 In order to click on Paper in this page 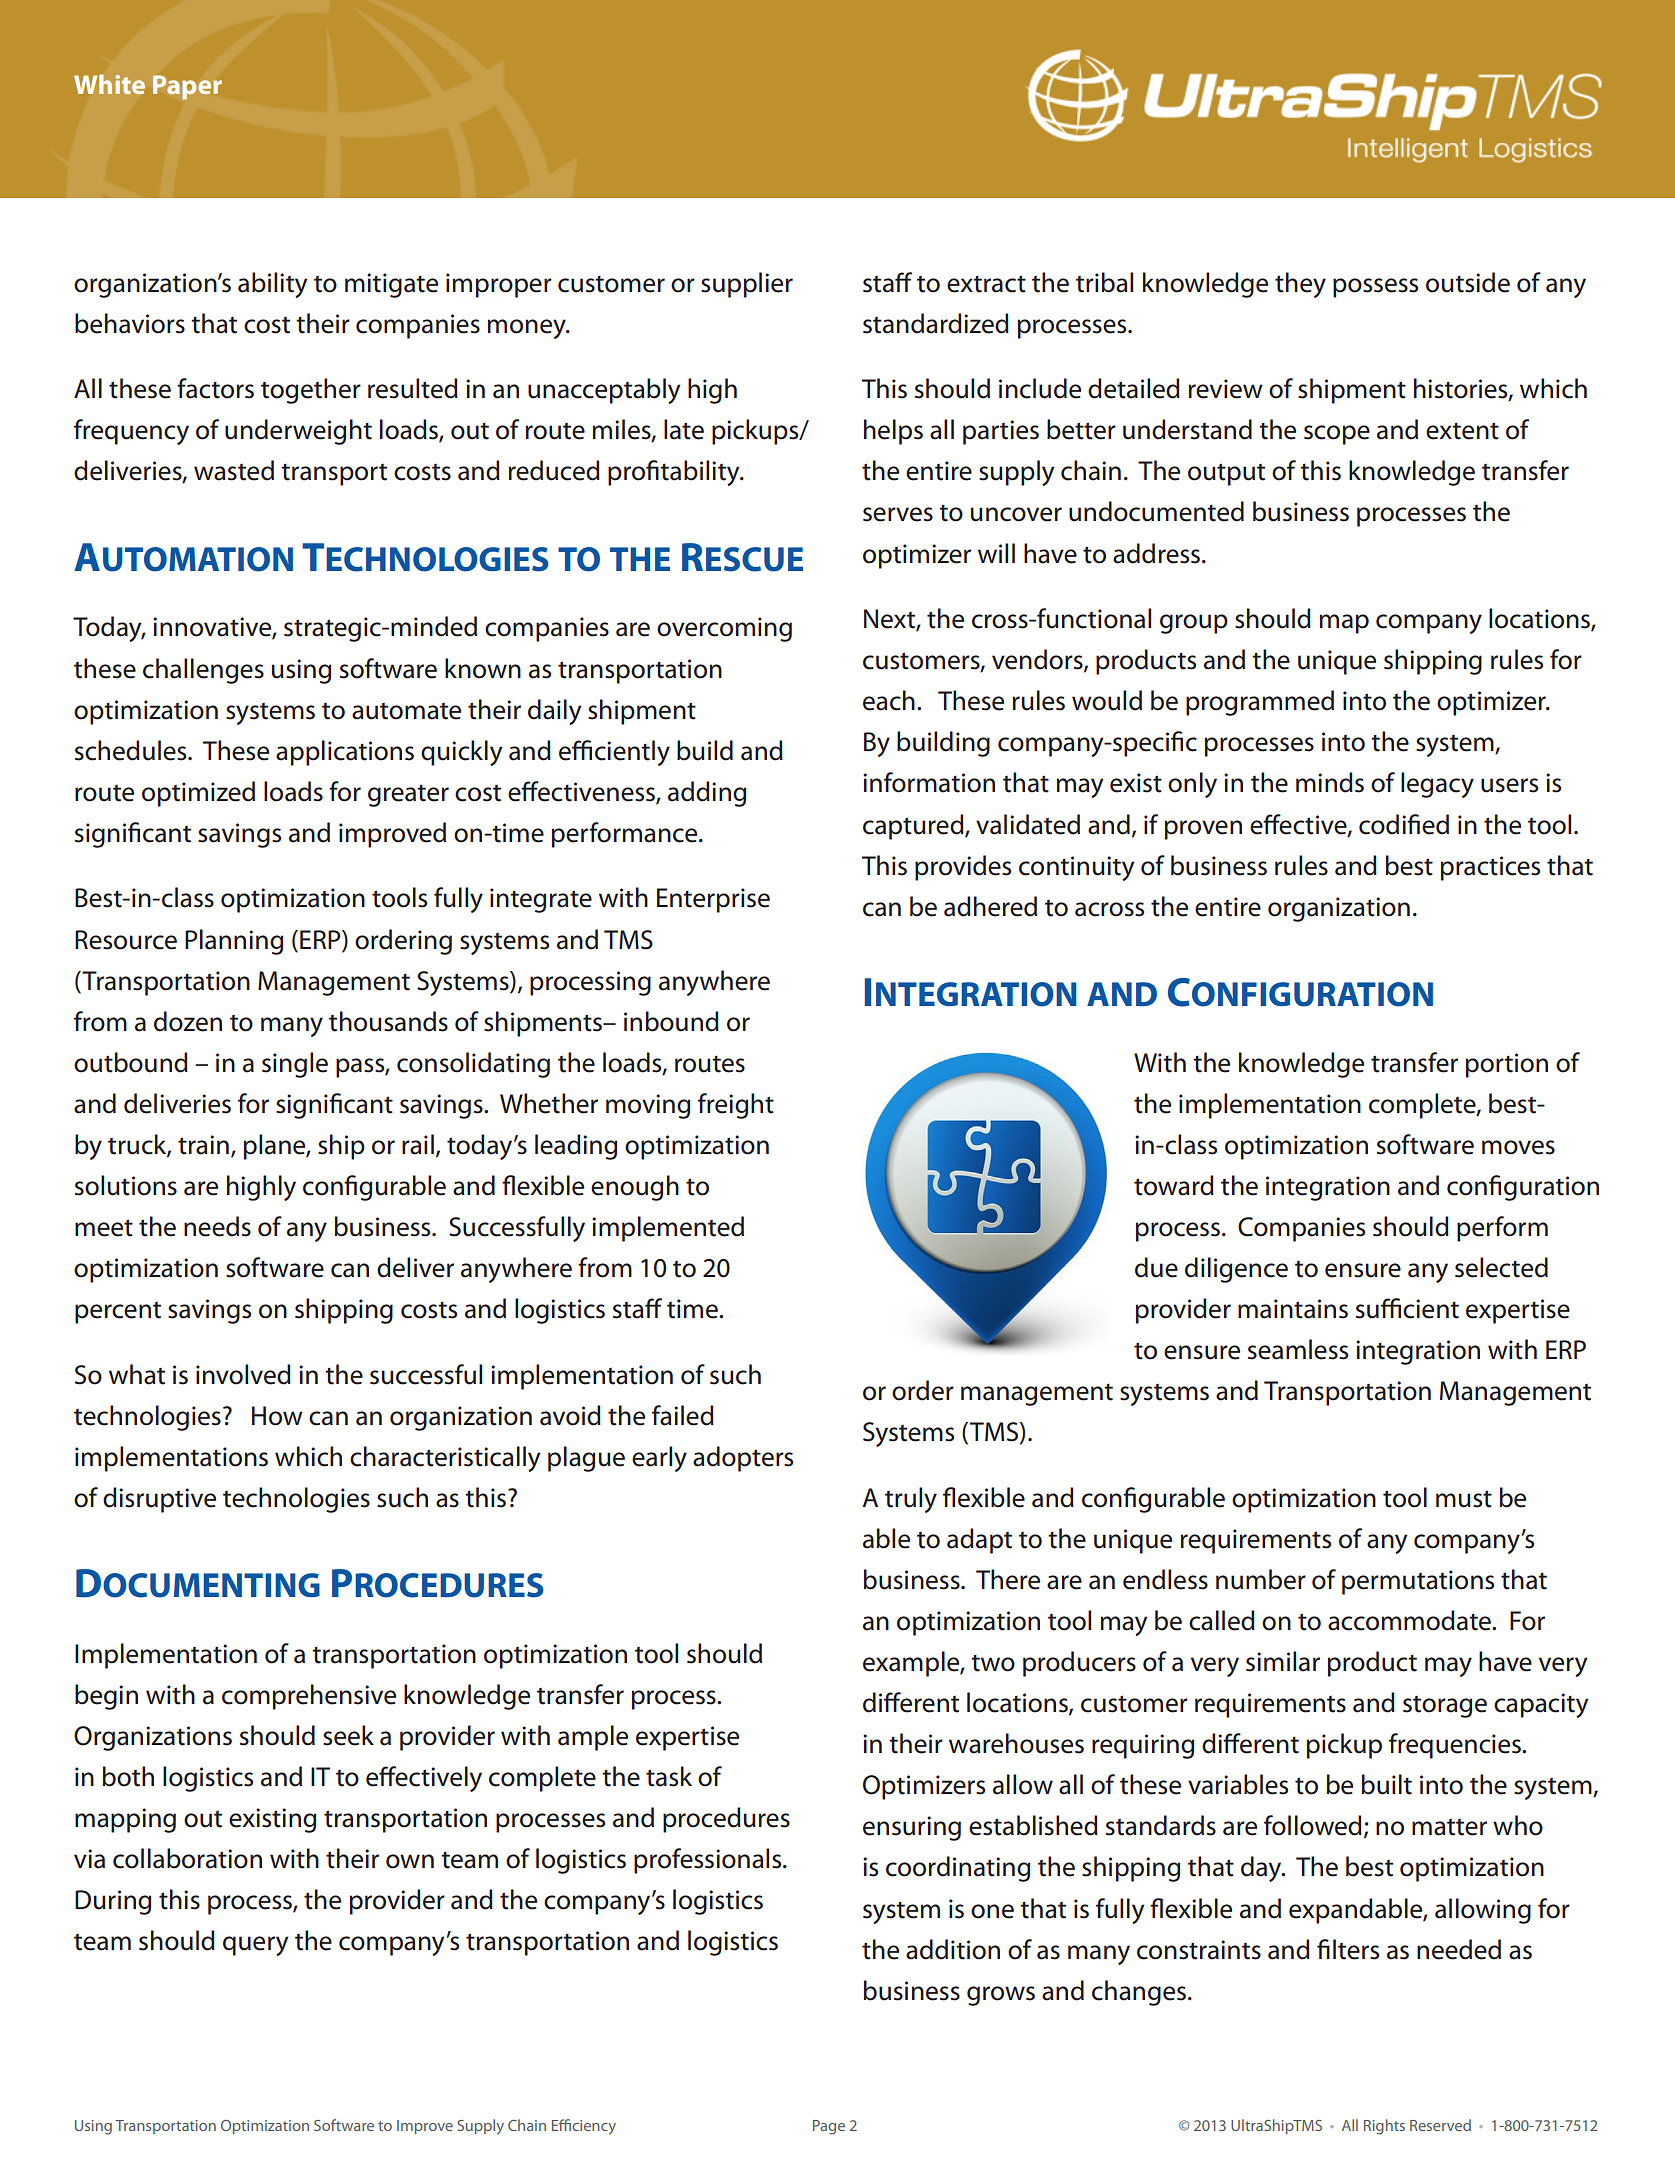, I will do `click(187, 87)`.
